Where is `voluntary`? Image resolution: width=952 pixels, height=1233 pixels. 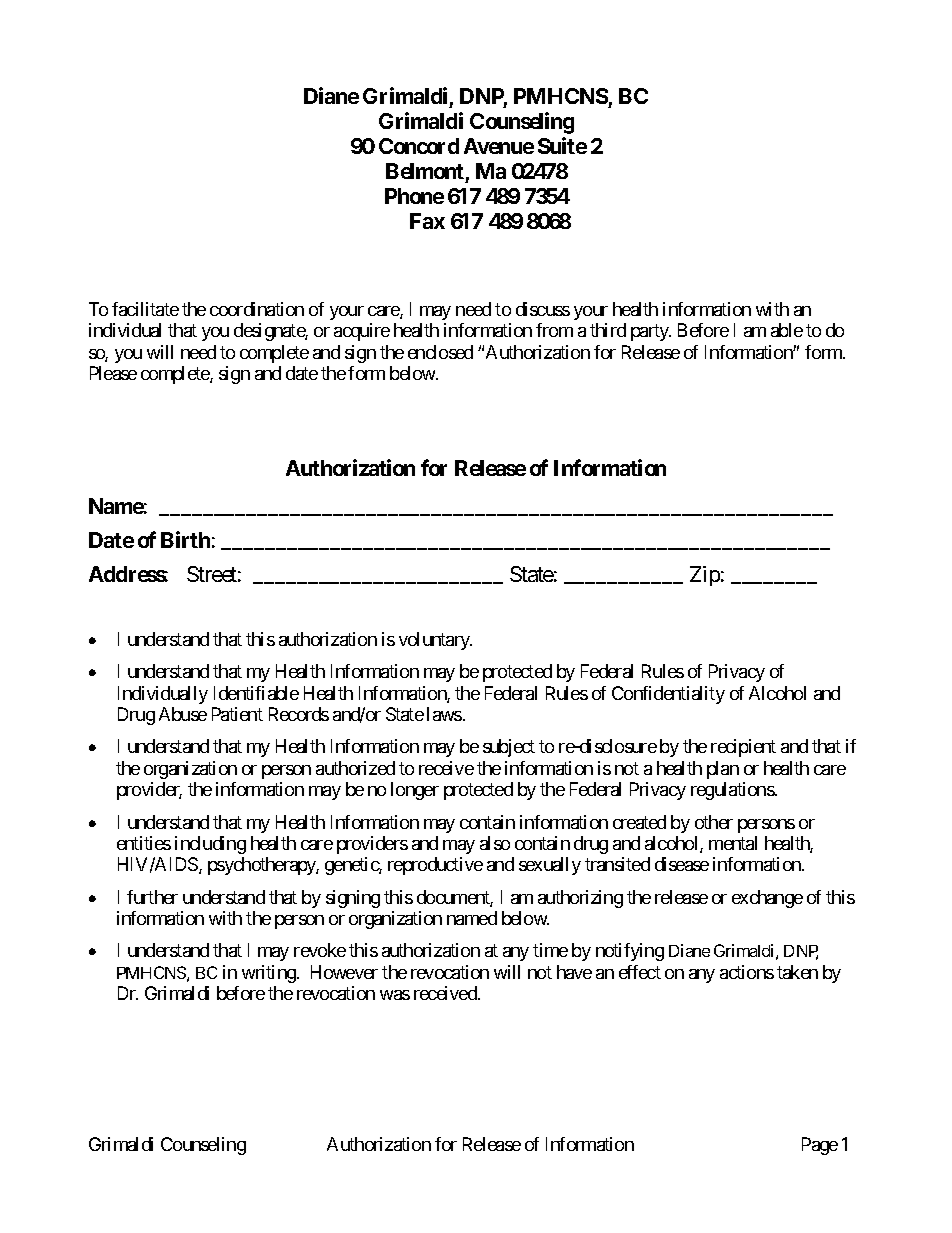
voluntary is located at coordinates (435, 641).
